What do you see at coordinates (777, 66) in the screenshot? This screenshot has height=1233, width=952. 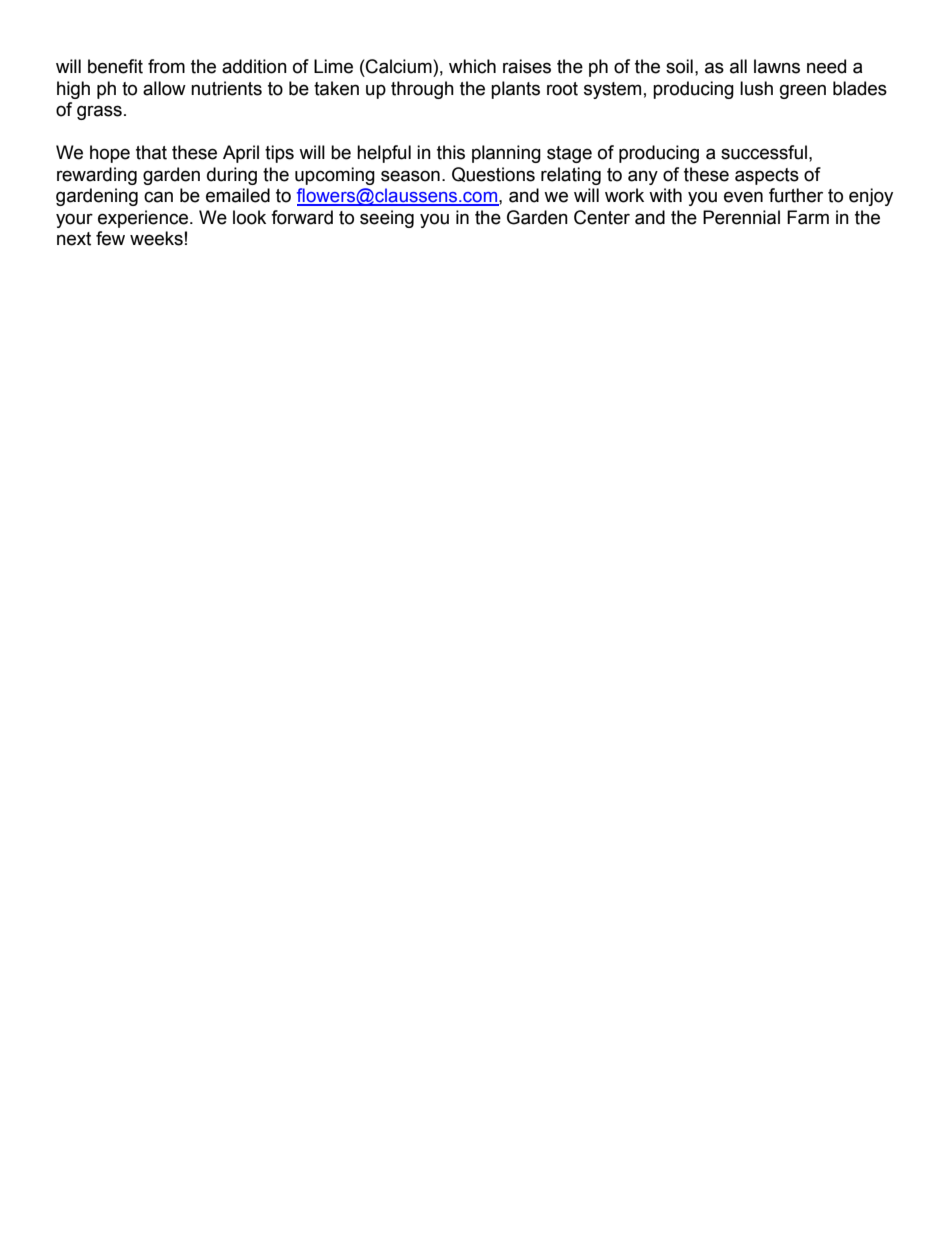 I see `lawns` at bounding box center [777, 66].
